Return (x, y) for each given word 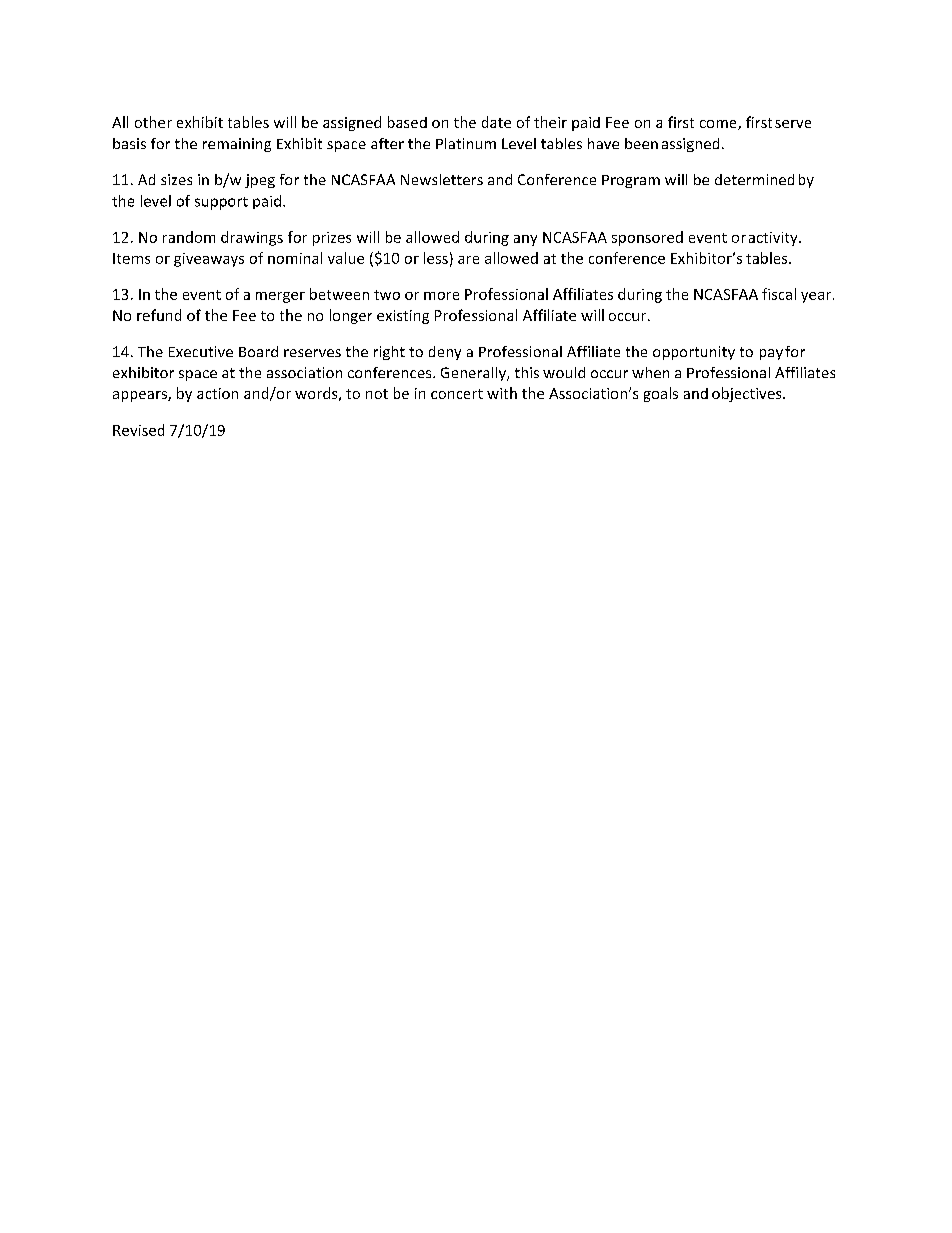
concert (457, 394)
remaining (237, 145)
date (496, 122)
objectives (748, 394)
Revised (138, 430)
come (719, 125)
